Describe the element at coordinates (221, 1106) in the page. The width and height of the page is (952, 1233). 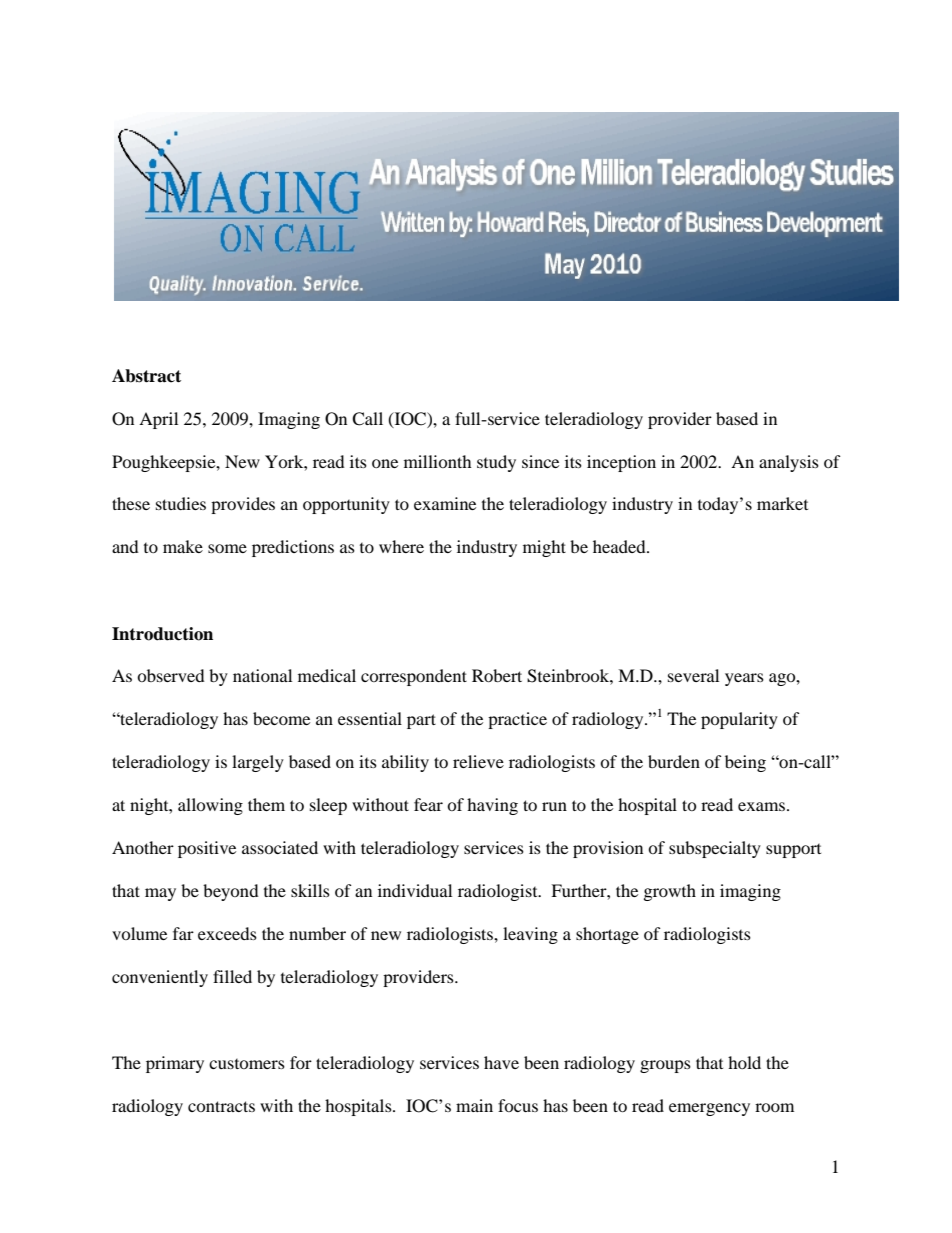
I see `contracts` at that location.
